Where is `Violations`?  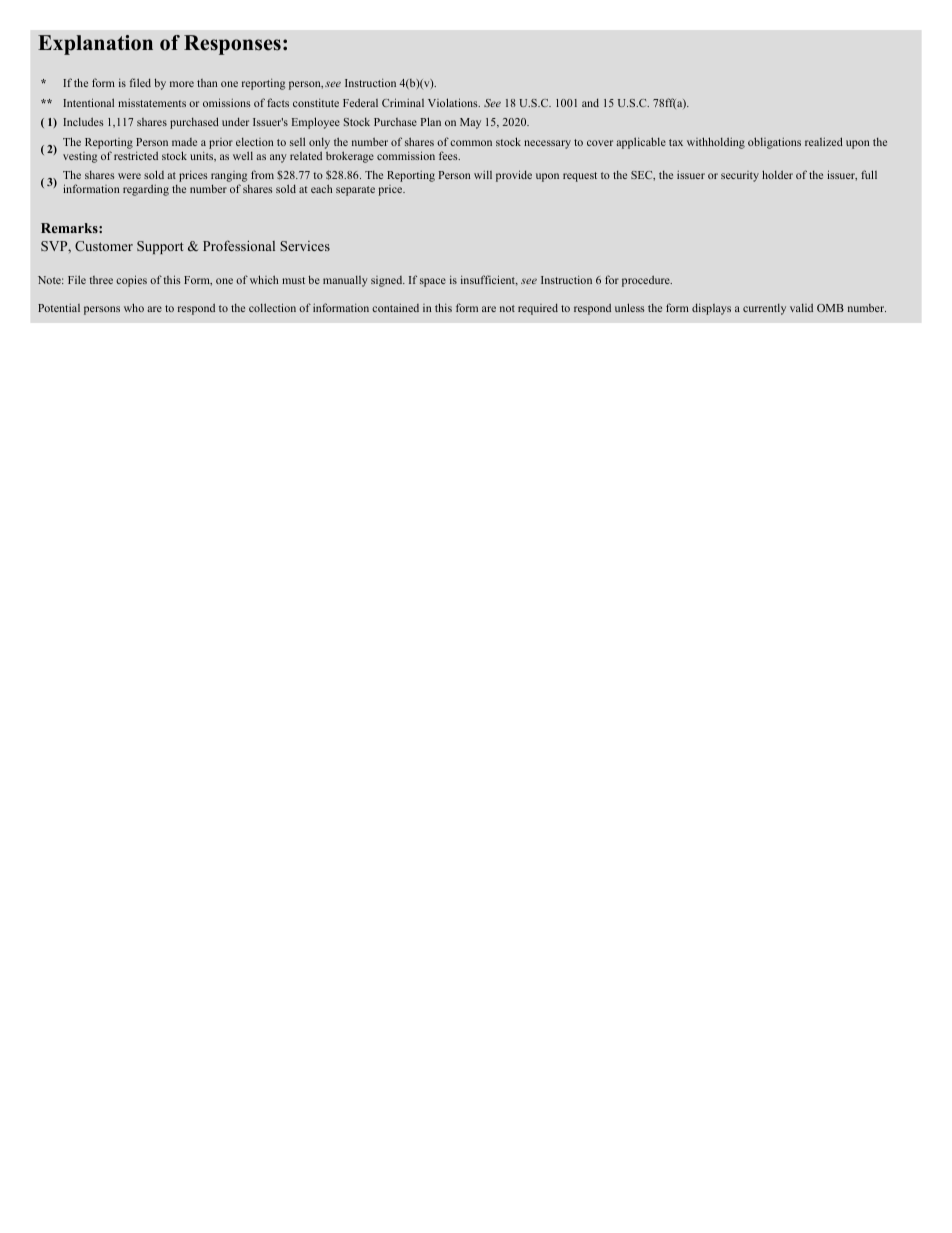
Violations is located at coordinates (454, 102).
